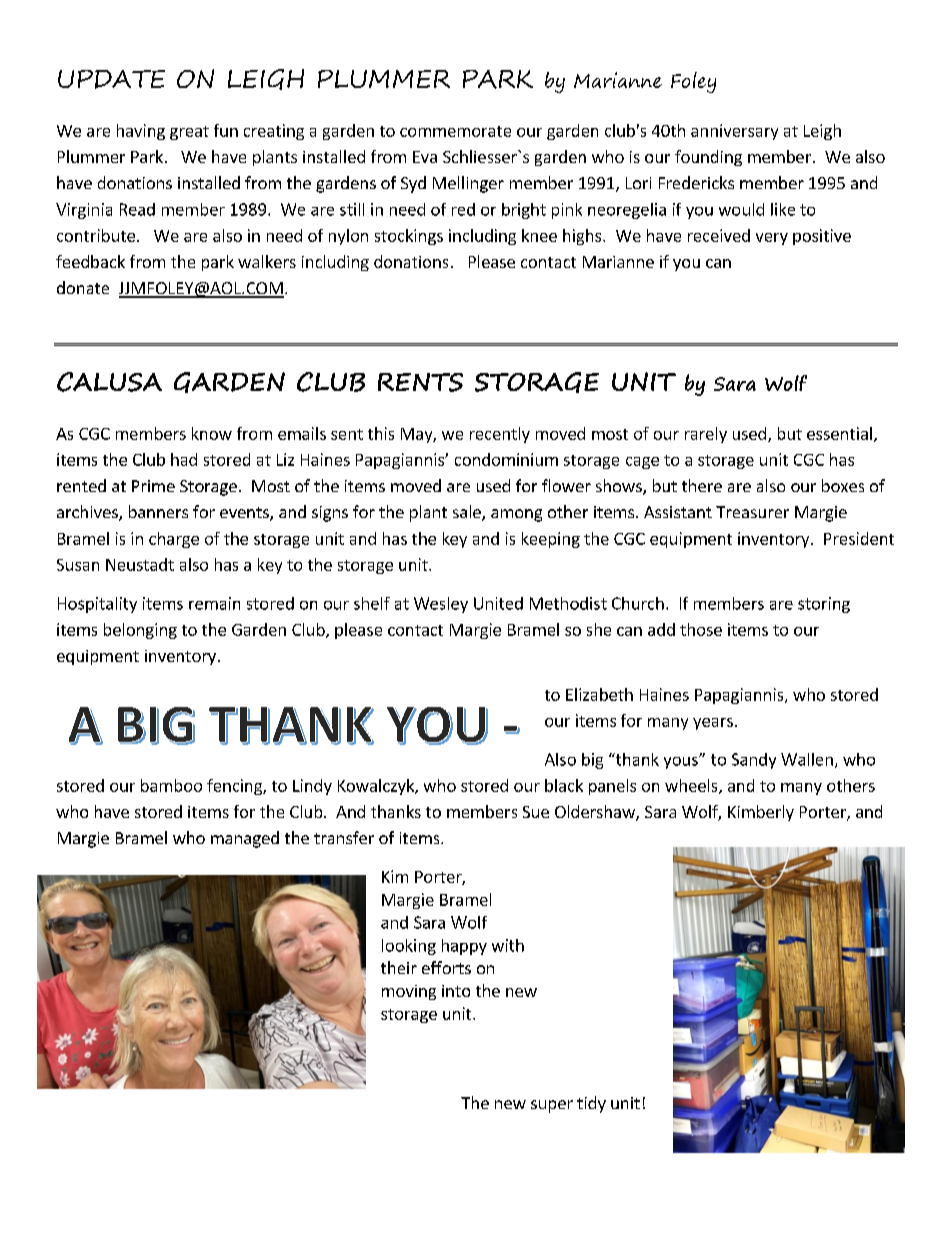 The width and height of the page is (952, 1233). I want to click on moving, so click(409, 992).
